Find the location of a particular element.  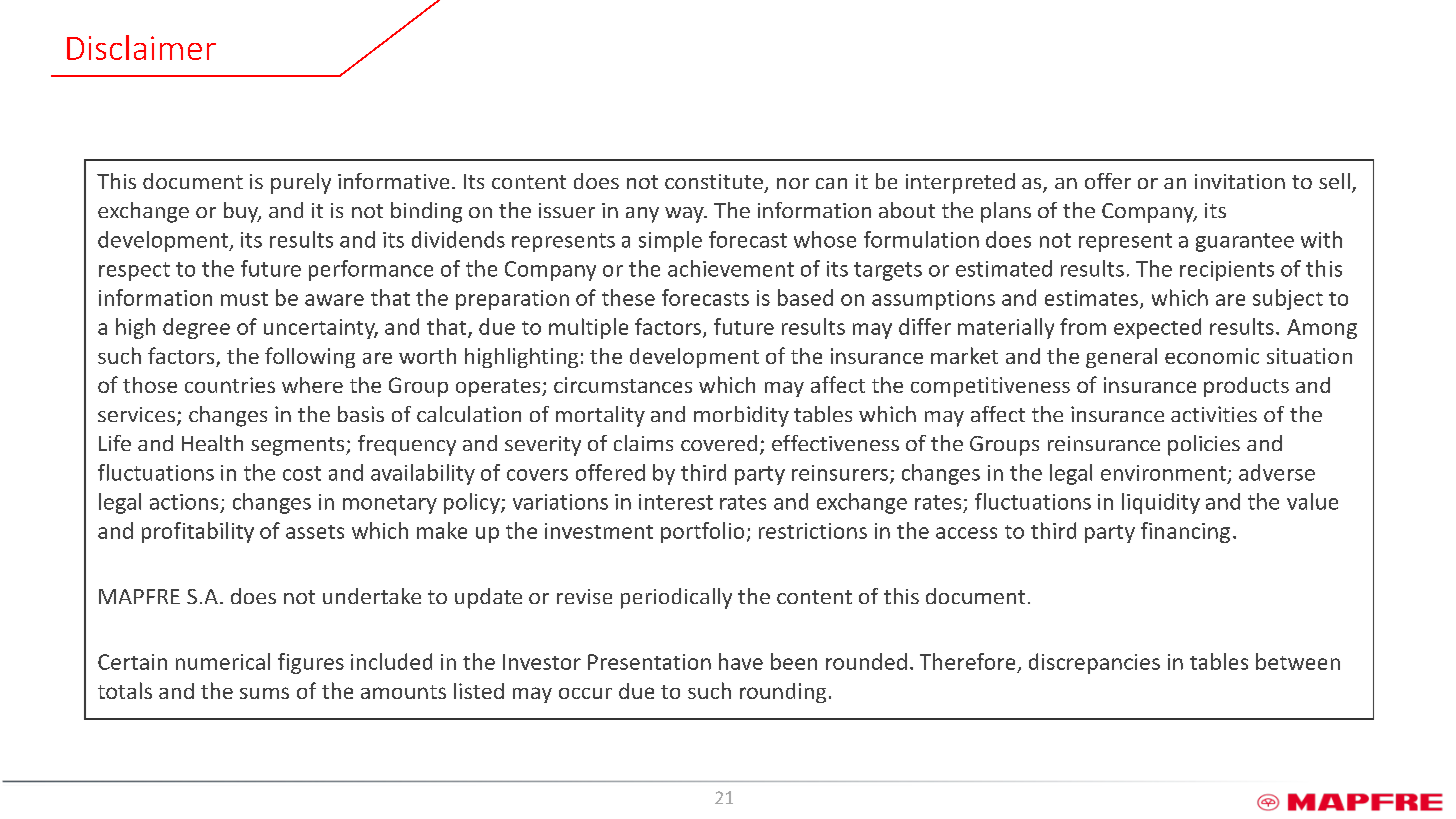

Disclaimer is located at coordinates (141, 47).
